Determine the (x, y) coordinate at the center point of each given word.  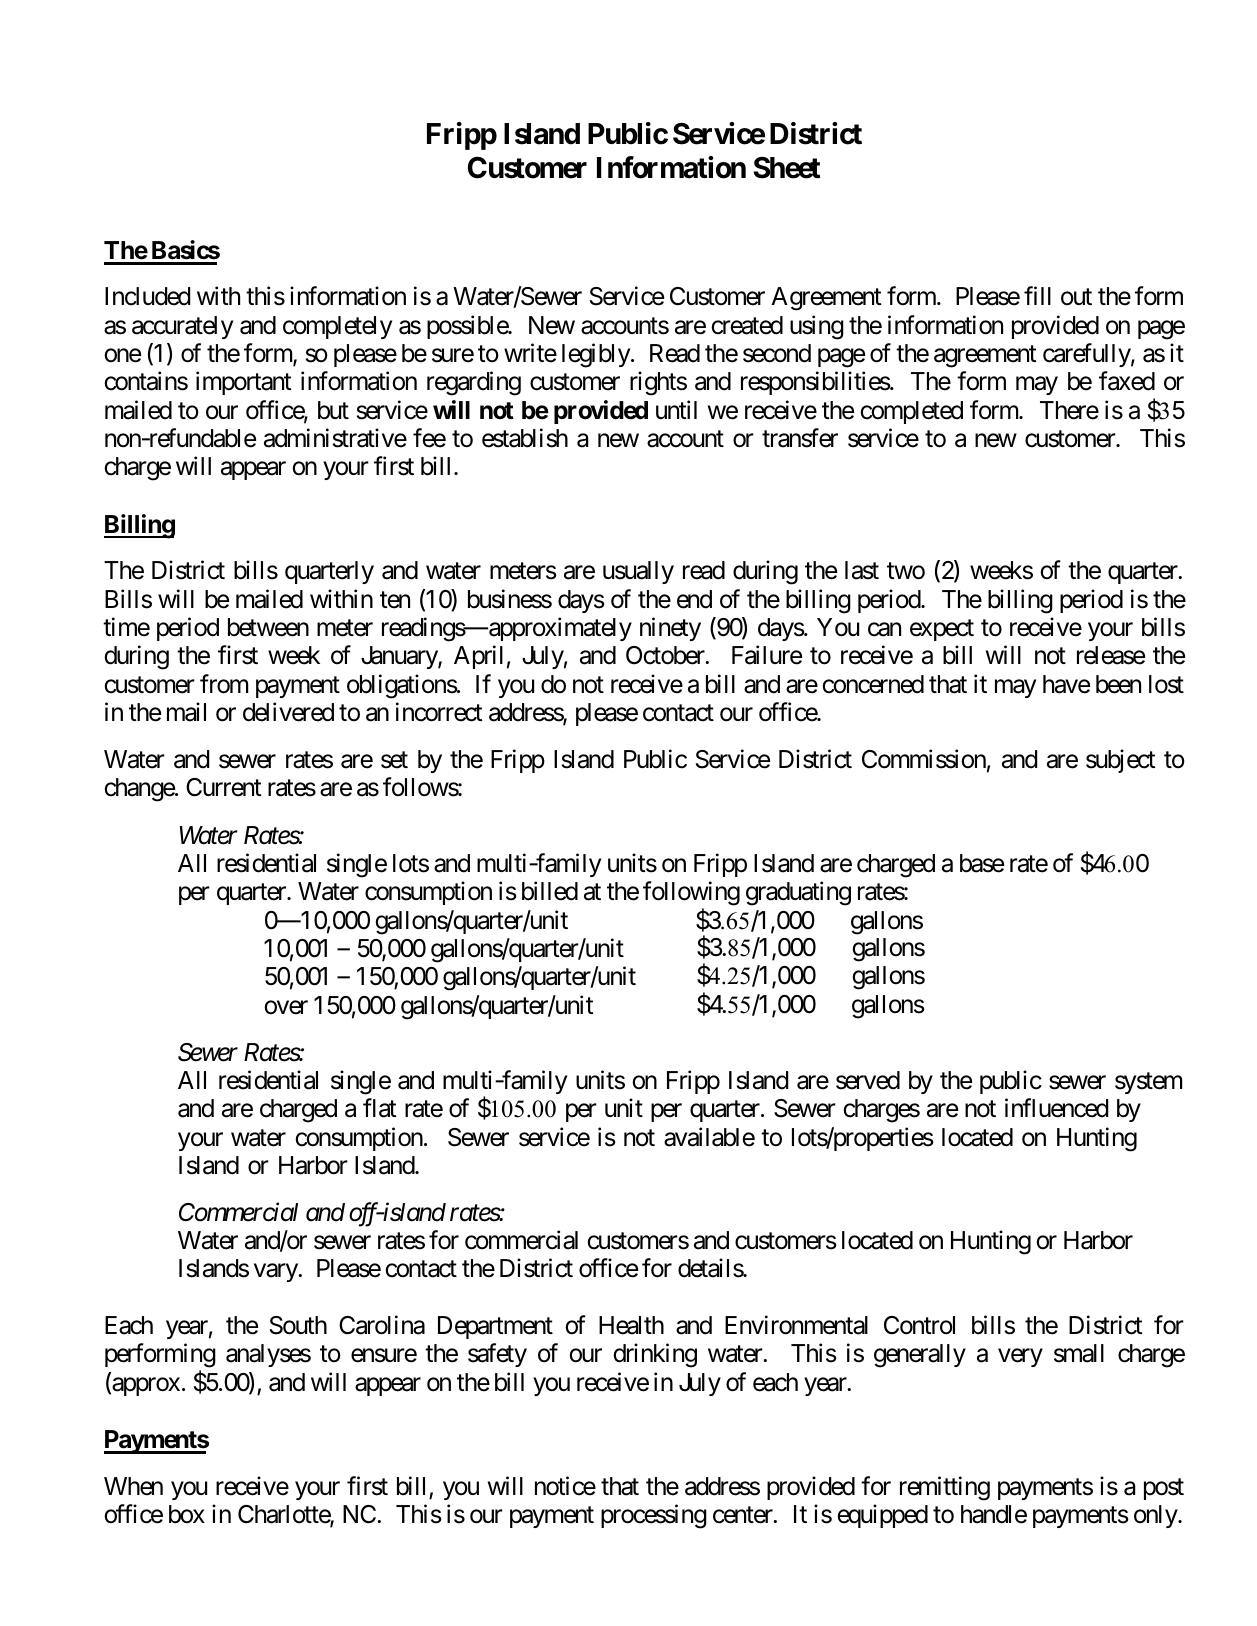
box (187, 1514)
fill (1037, 295)
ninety (670, 629)
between (268, 627)
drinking (655, 1356)
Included (147, 296)
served (868, 1080)
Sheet (787, 167)
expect (942, 630)
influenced (1056, 1108)
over (286, 1007)
